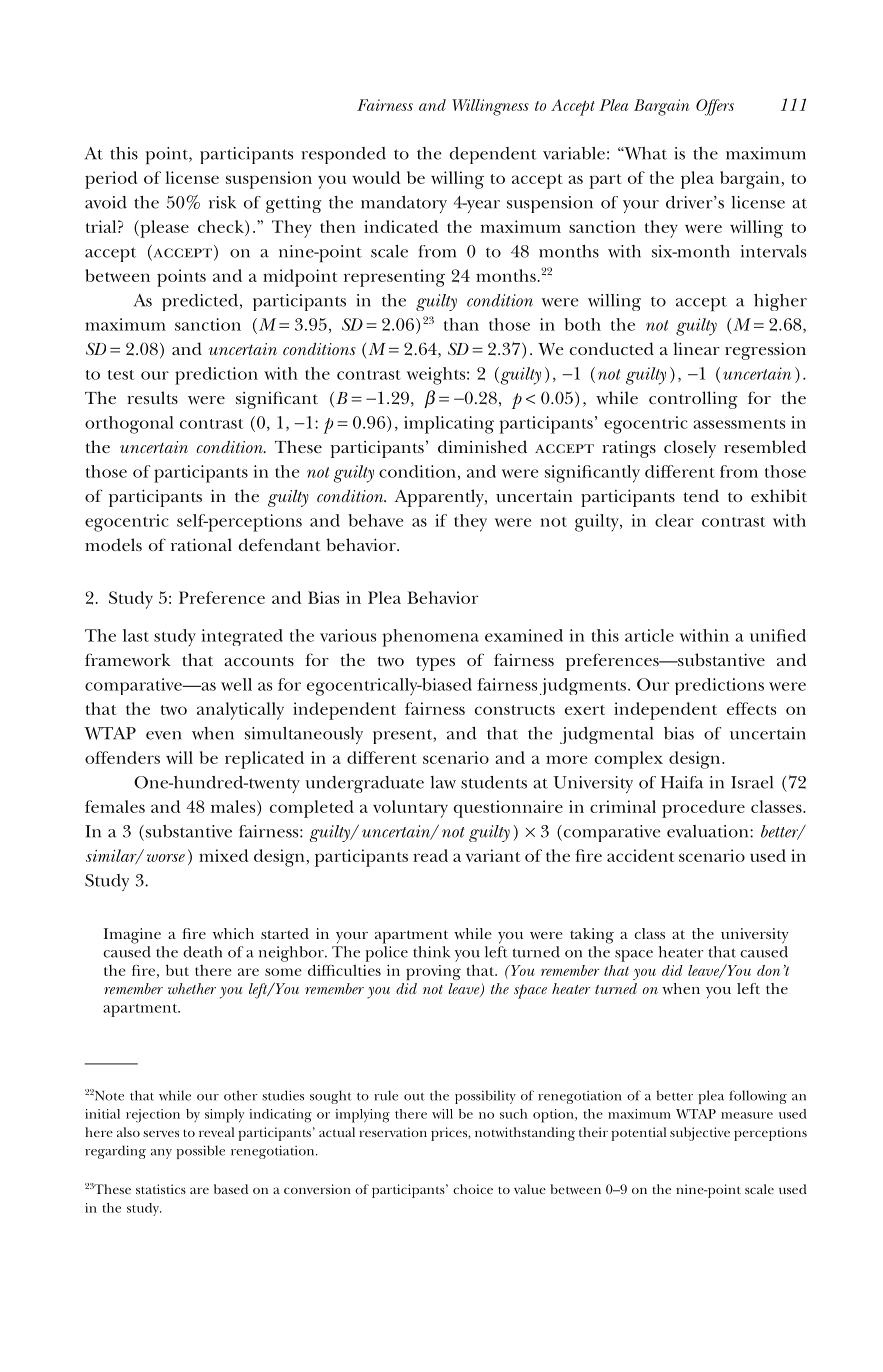  I want to click on subjective, so click(700, 1134).
